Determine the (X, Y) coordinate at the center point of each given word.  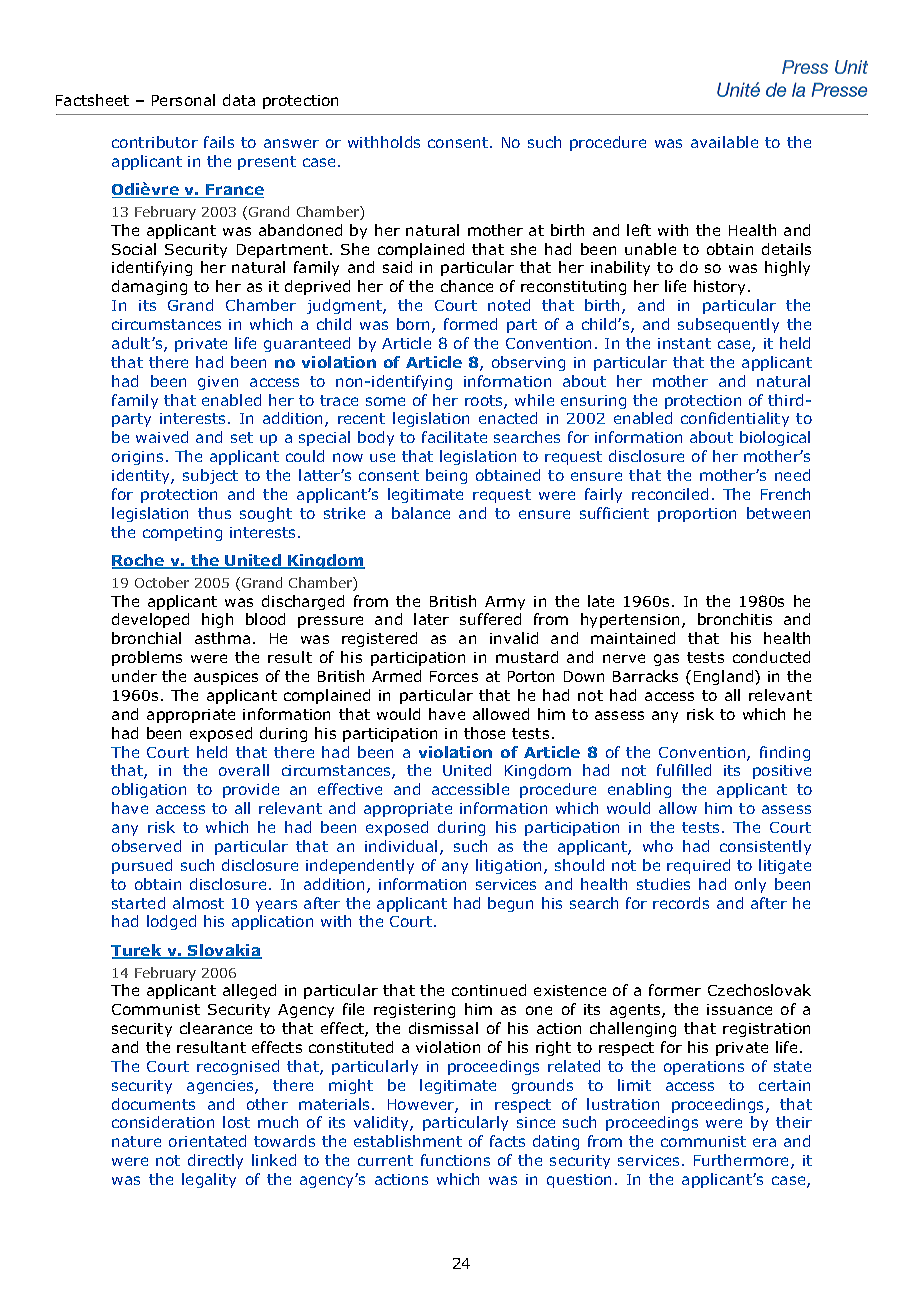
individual (401, 846)
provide (251, 790)
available (724, 142)
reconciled (670, 494)
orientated (207, 1141)
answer (291, 143)
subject (210, 476)
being (446, 476)
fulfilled (684, 770)
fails (219, 142)
